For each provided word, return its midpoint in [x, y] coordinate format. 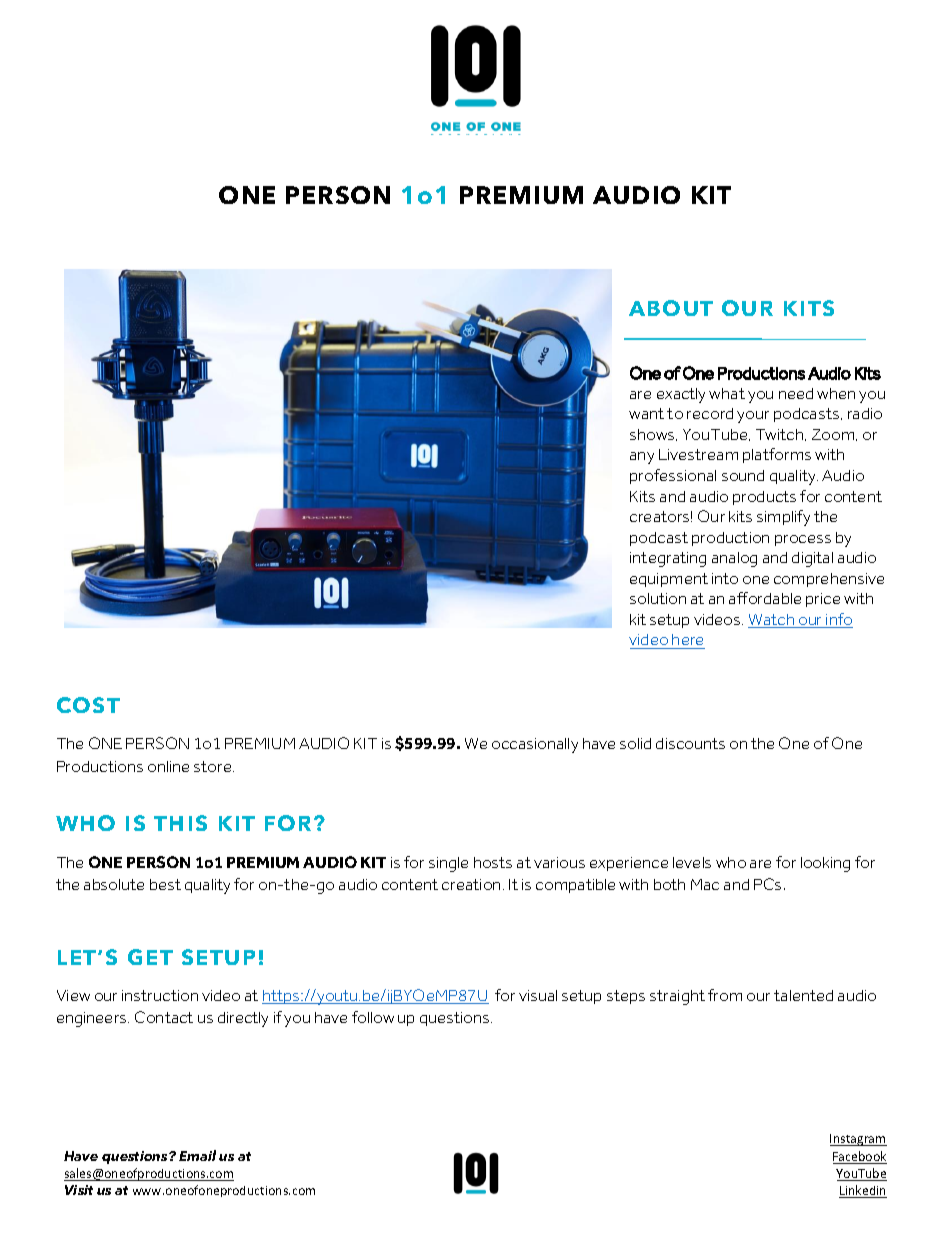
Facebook [860, 1157]
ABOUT [671, 308]
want [646, 413]
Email [197, 1155]
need [796, 393]
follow [373, 1017]
